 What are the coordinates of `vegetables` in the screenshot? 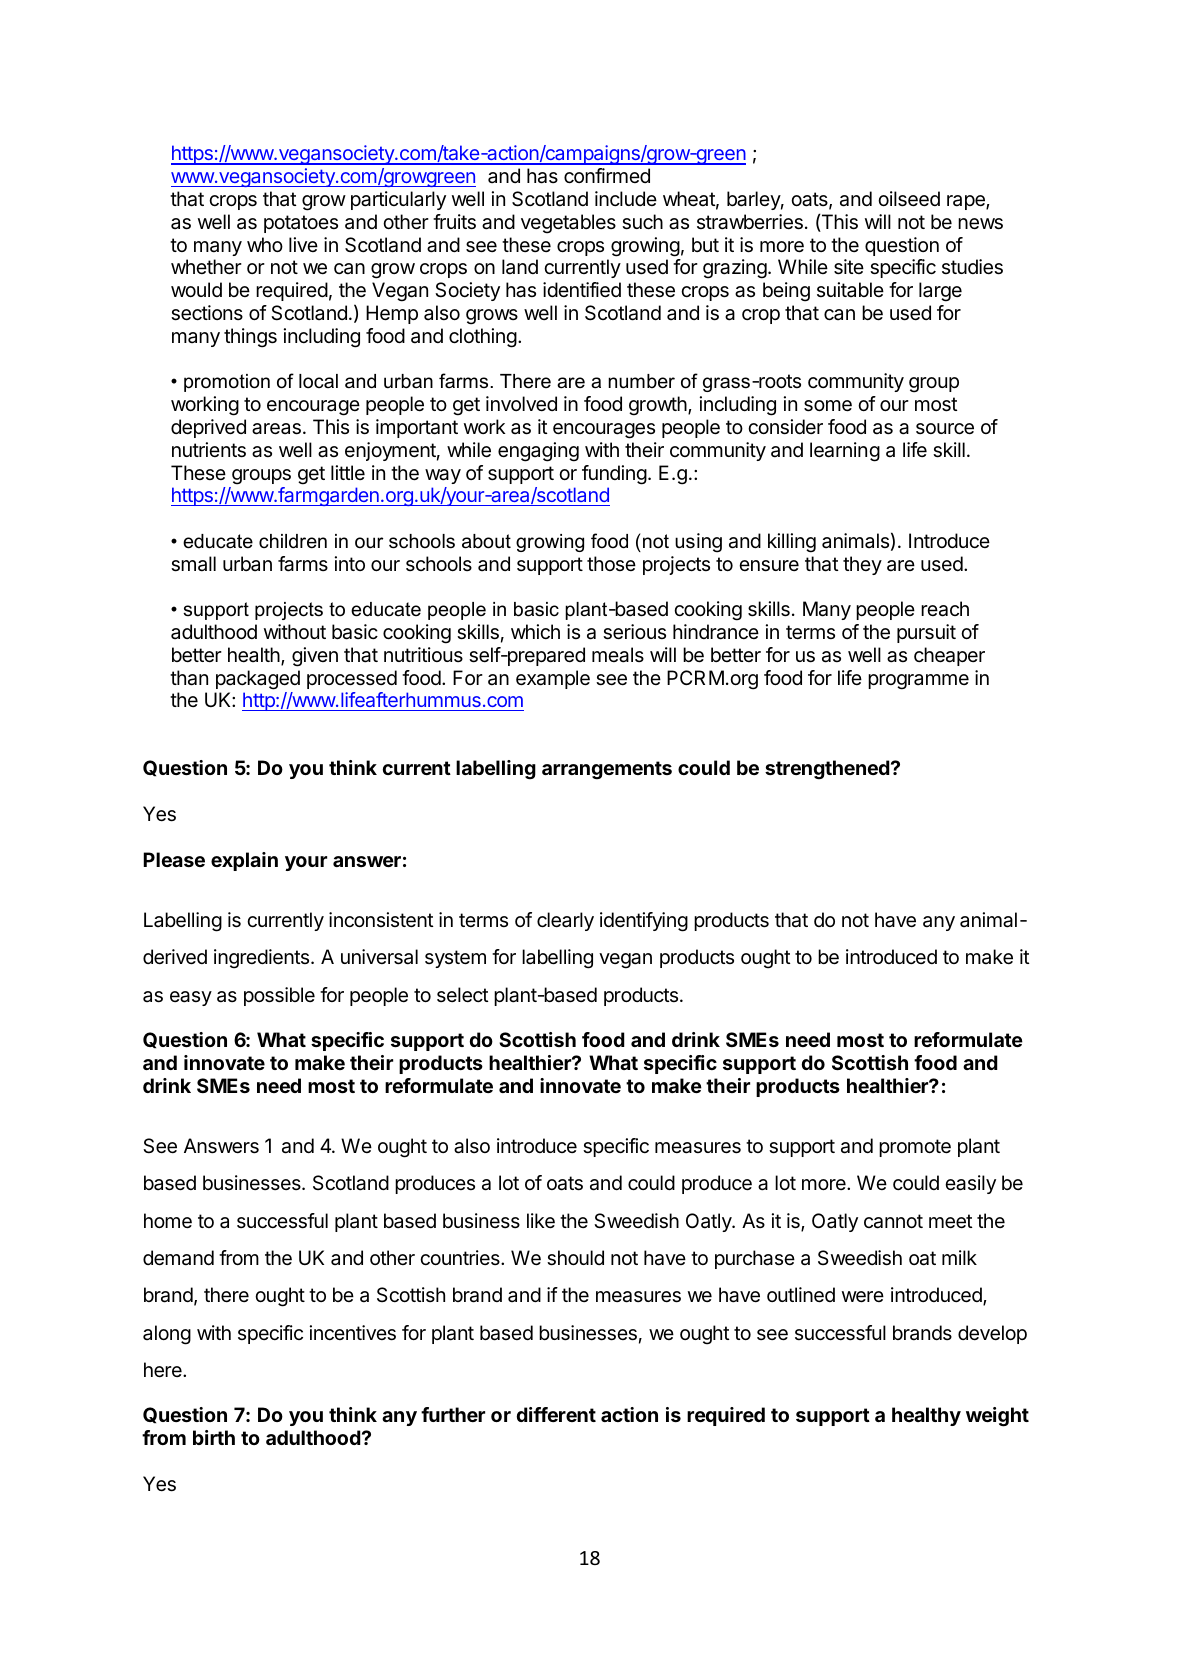 It's located at (568, 224).
